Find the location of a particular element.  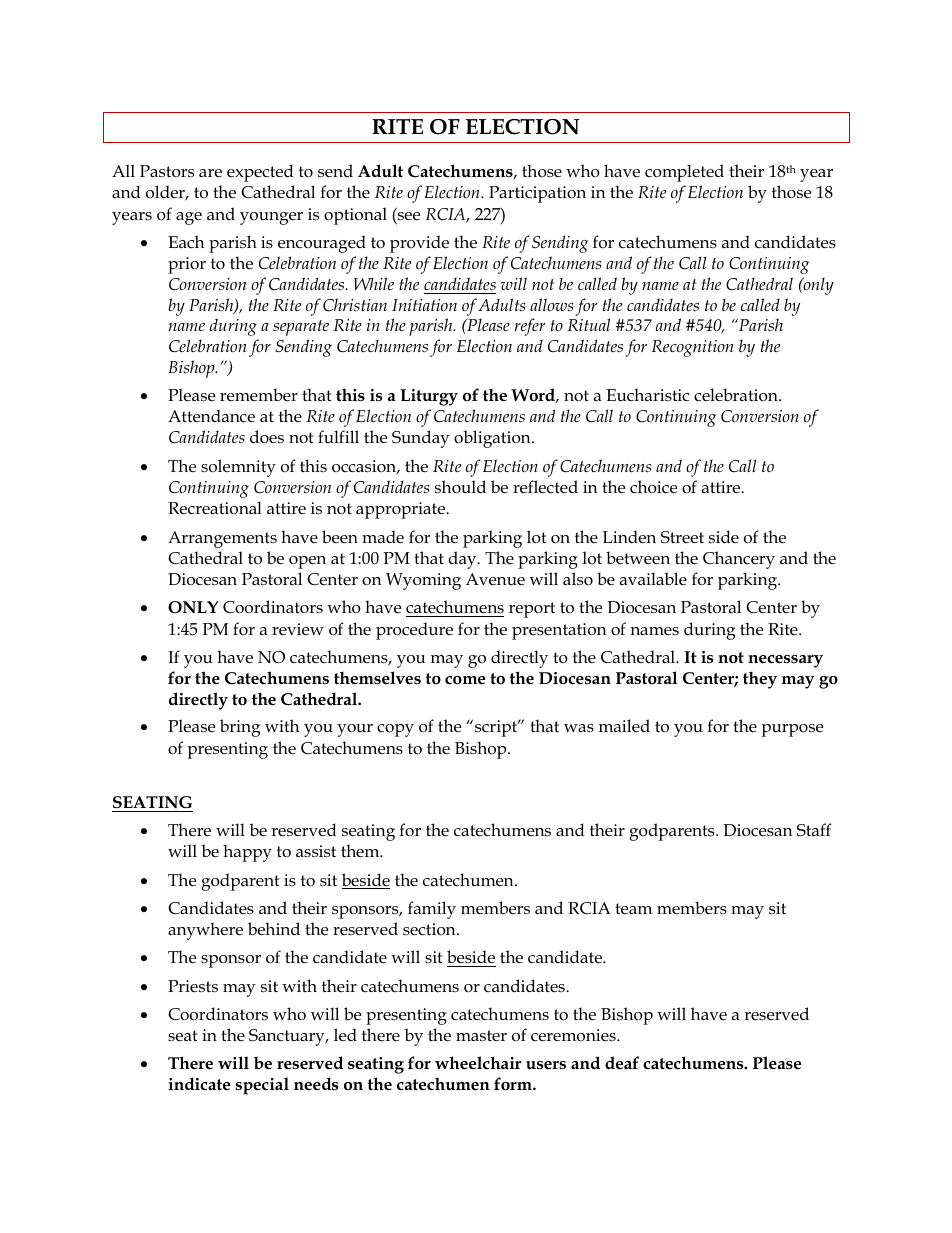

necessary is located at coordinates (785, 661).
